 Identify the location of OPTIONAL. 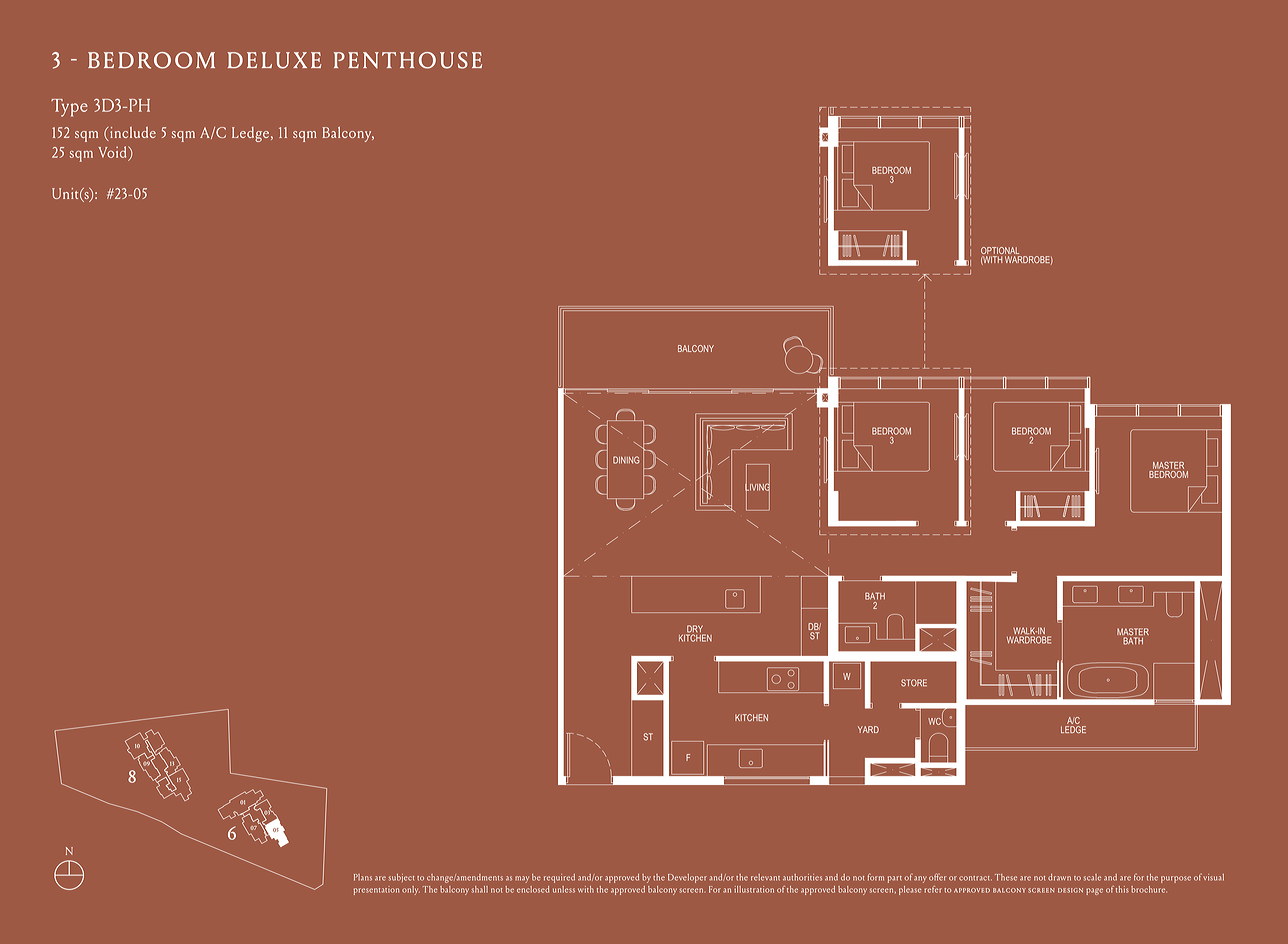
(1001, 252).
